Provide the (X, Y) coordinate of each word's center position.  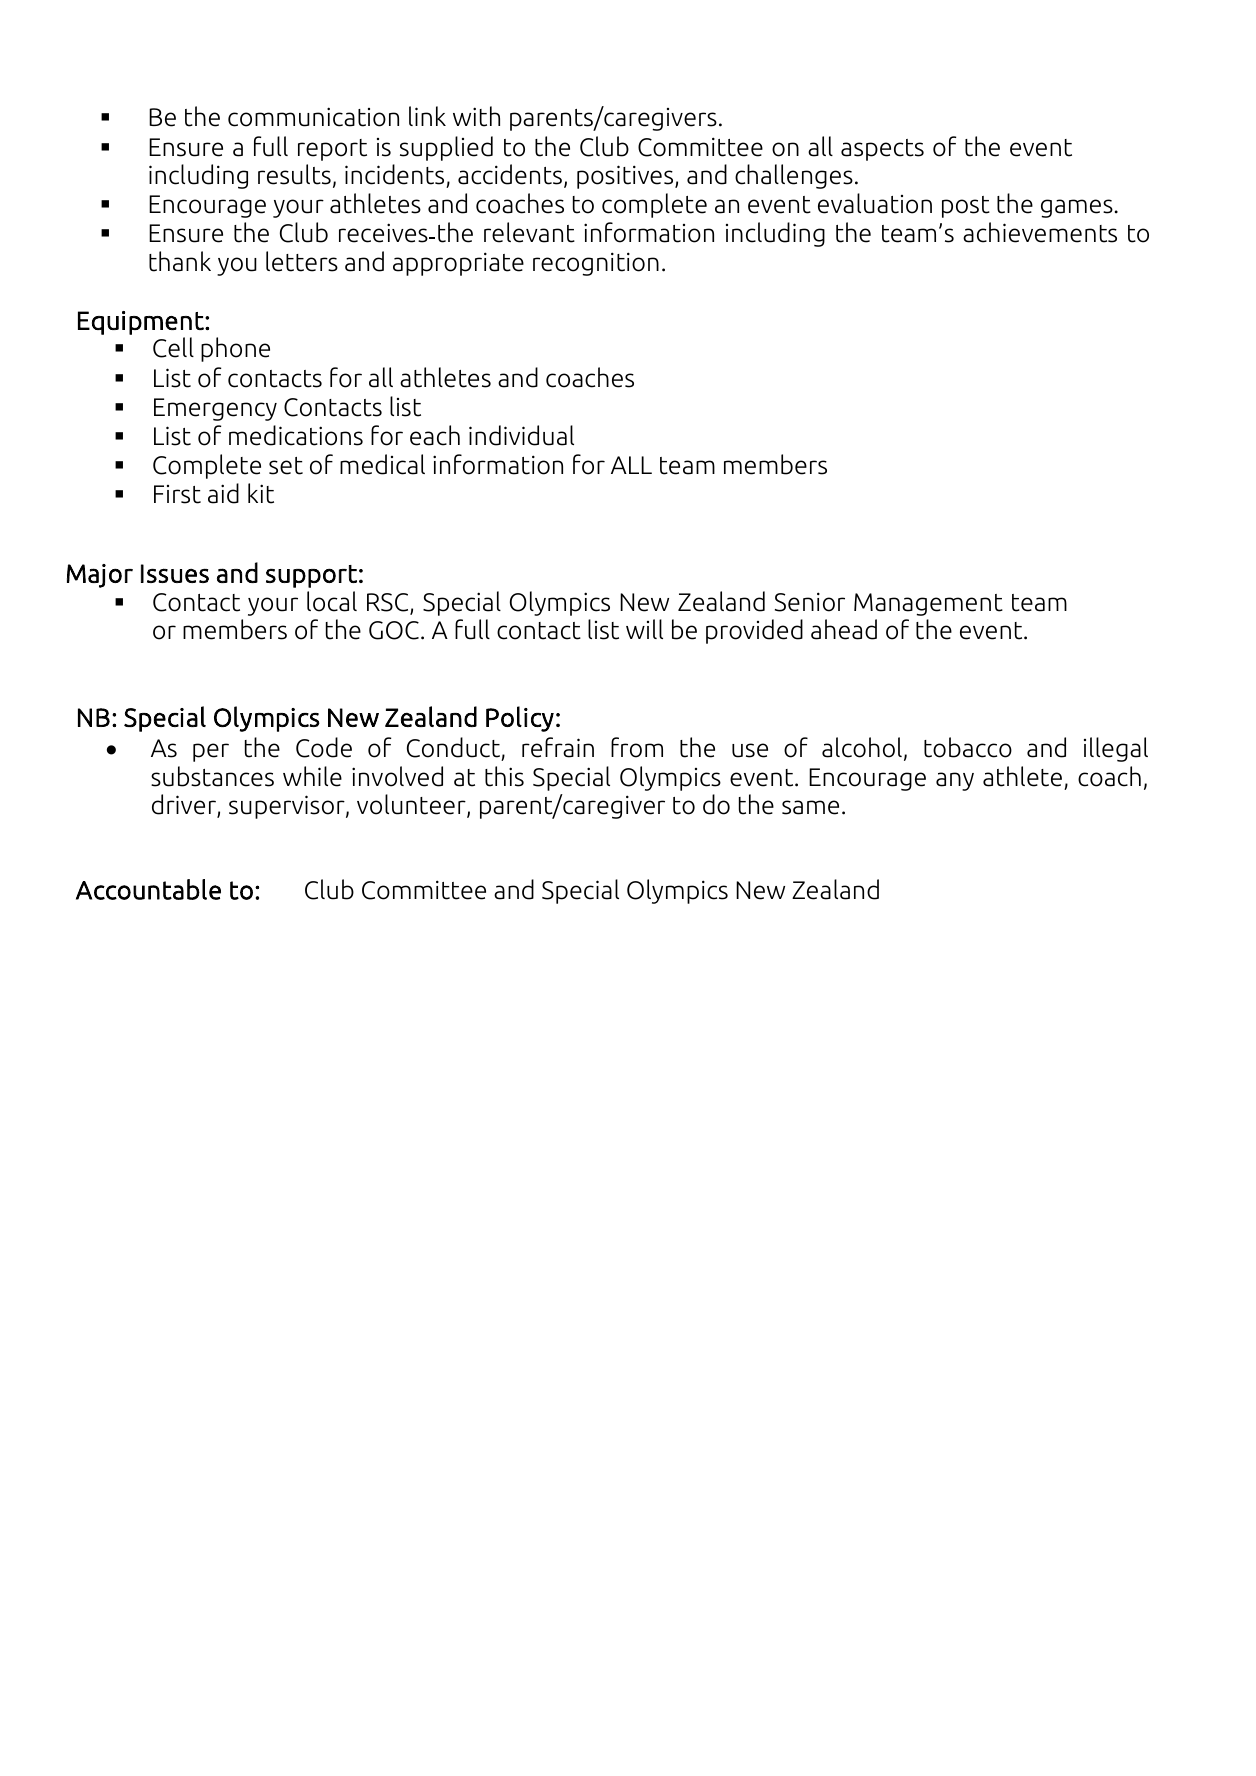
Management (928, 604)
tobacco (968, 747)
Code (324, 747)
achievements (1040, 232)
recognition (596, 264)
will (644, 629)
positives (626, 177)
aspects (882, 150)
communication (313, 117)
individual (521, 435)
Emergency (215, 409)
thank (180, 261)
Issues (175, 573)
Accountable (148, 889)
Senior (810, 602)
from (637, 747)
